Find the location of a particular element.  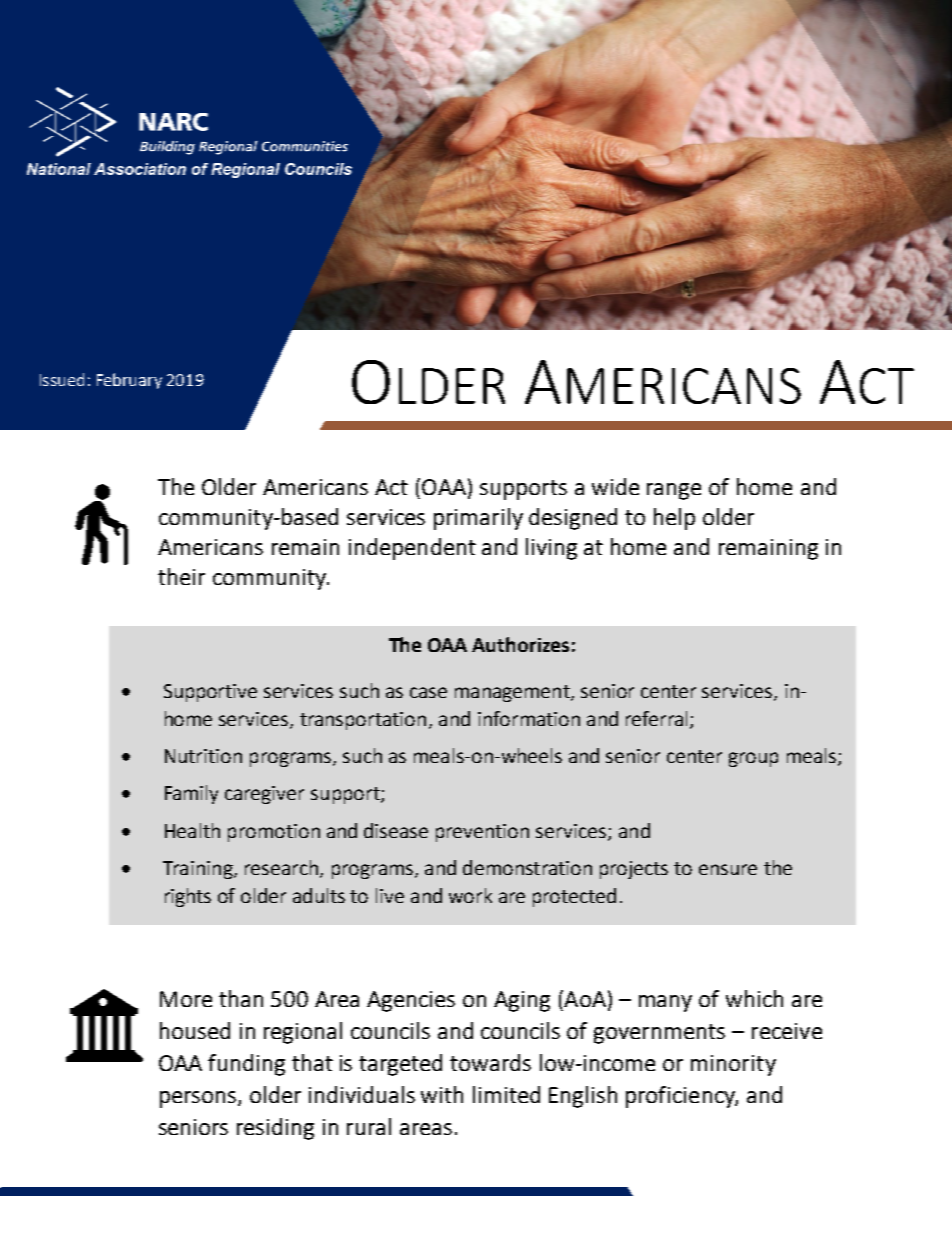

persons is located at coordinates (199, 1099).
